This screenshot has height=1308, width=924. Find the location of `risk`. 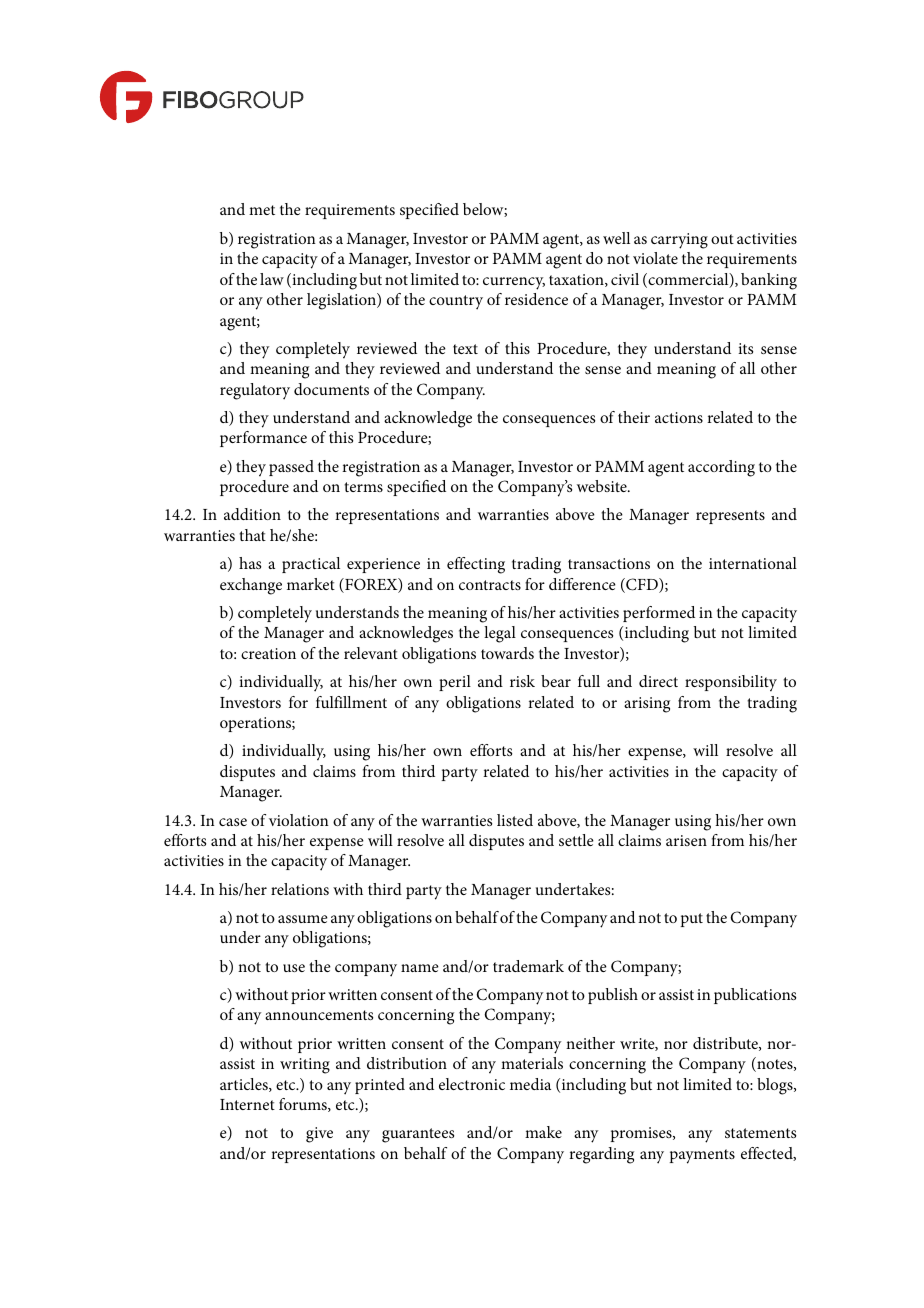

risk is located at coordinates (522, 681).
